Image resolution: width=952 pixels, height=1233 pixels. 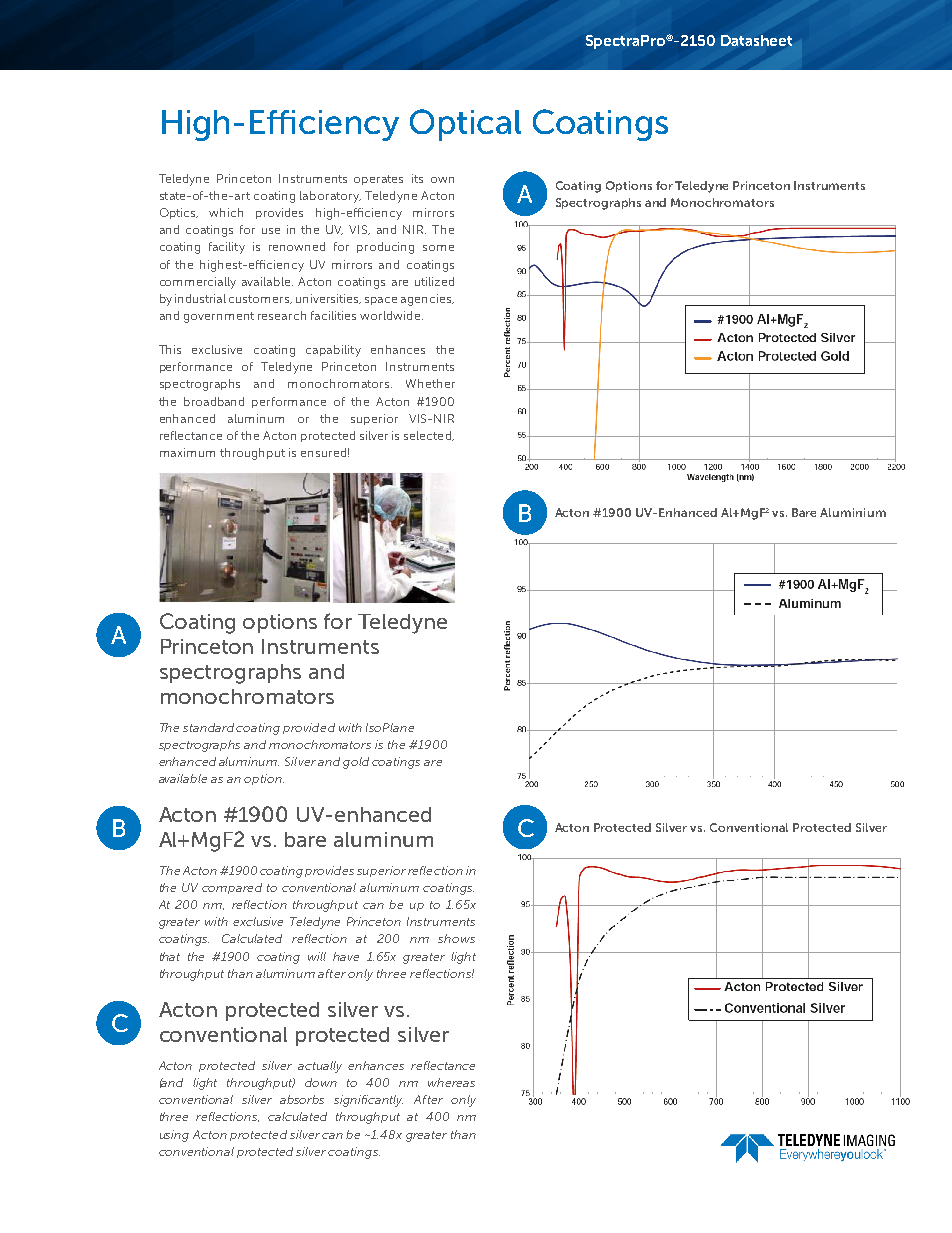 What do you see at coordinates (465, 125) in the page?
I see `Optical` at bounding box center [465, 125].
